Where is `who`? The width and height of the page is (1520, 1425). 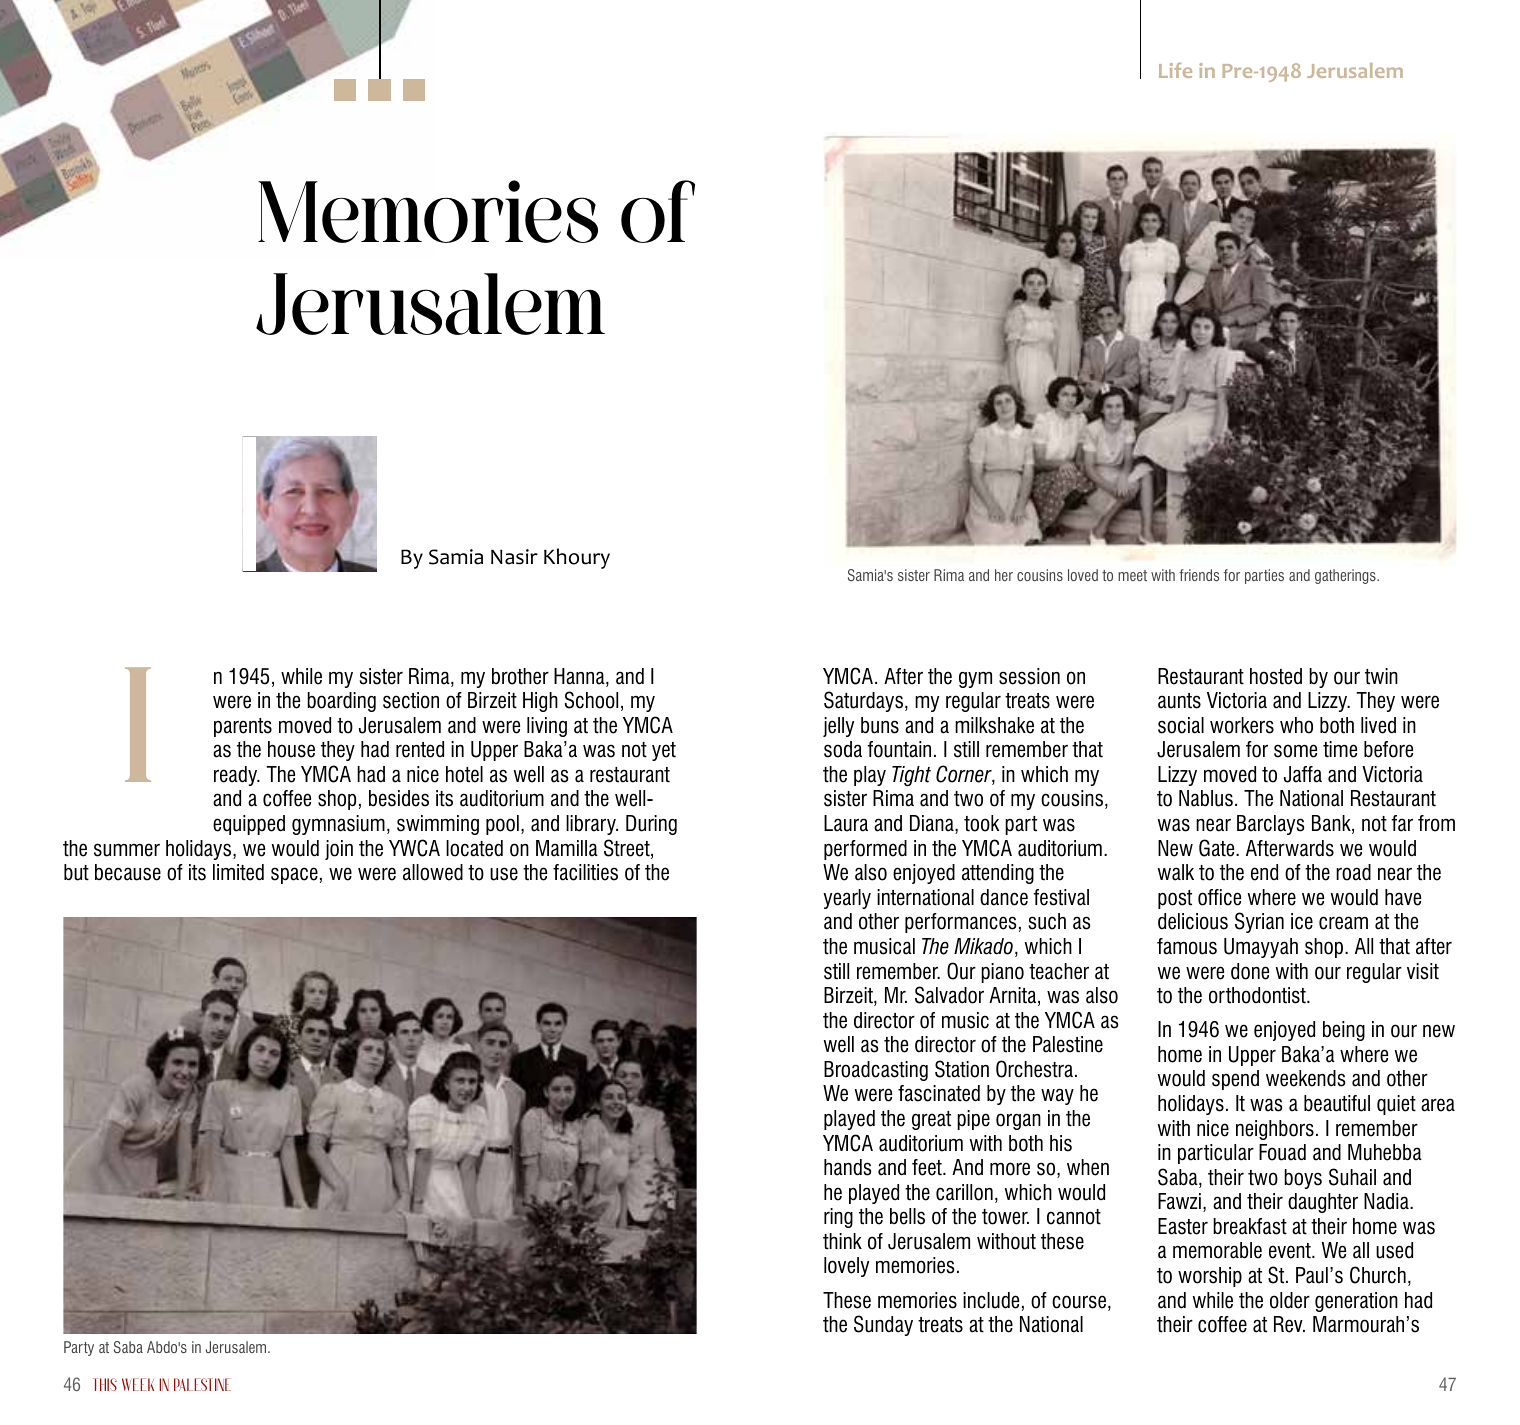
who is located at coordinates (1296, 725).
